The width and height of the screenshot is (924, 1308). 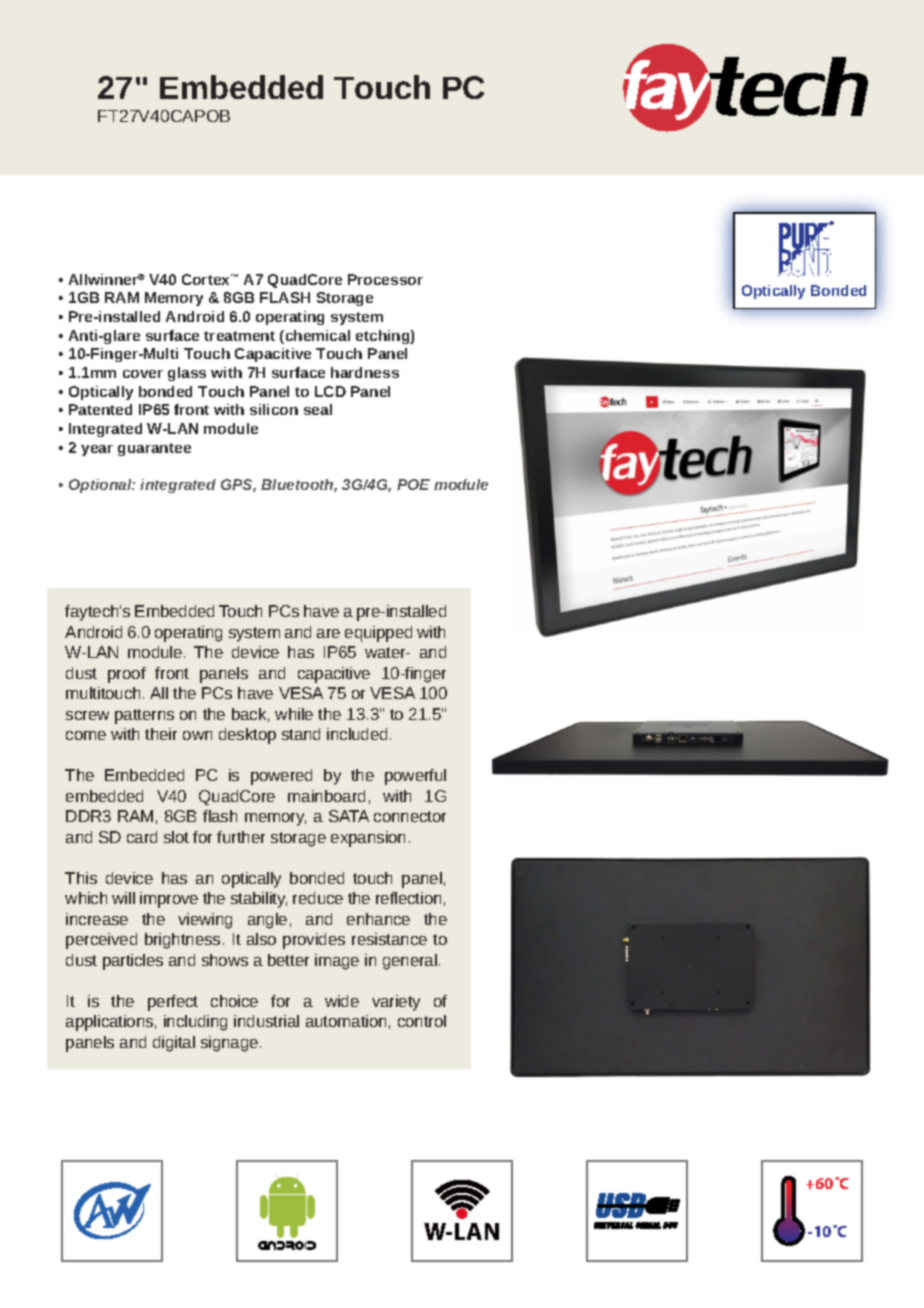 I want to click on perfect, so click(x=173, y=1003).
